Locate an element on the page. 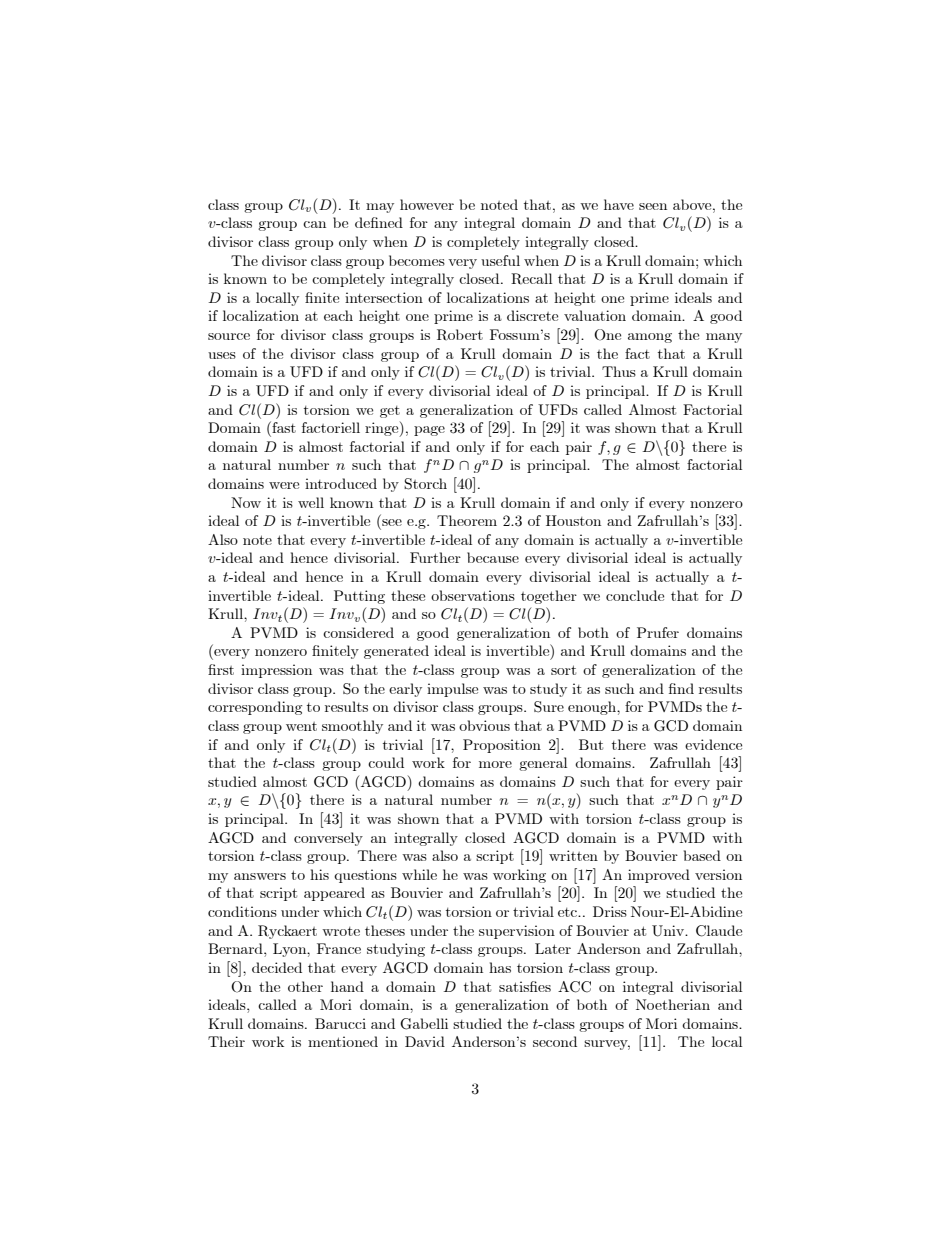  improved is located at coordinates (659, 876).
